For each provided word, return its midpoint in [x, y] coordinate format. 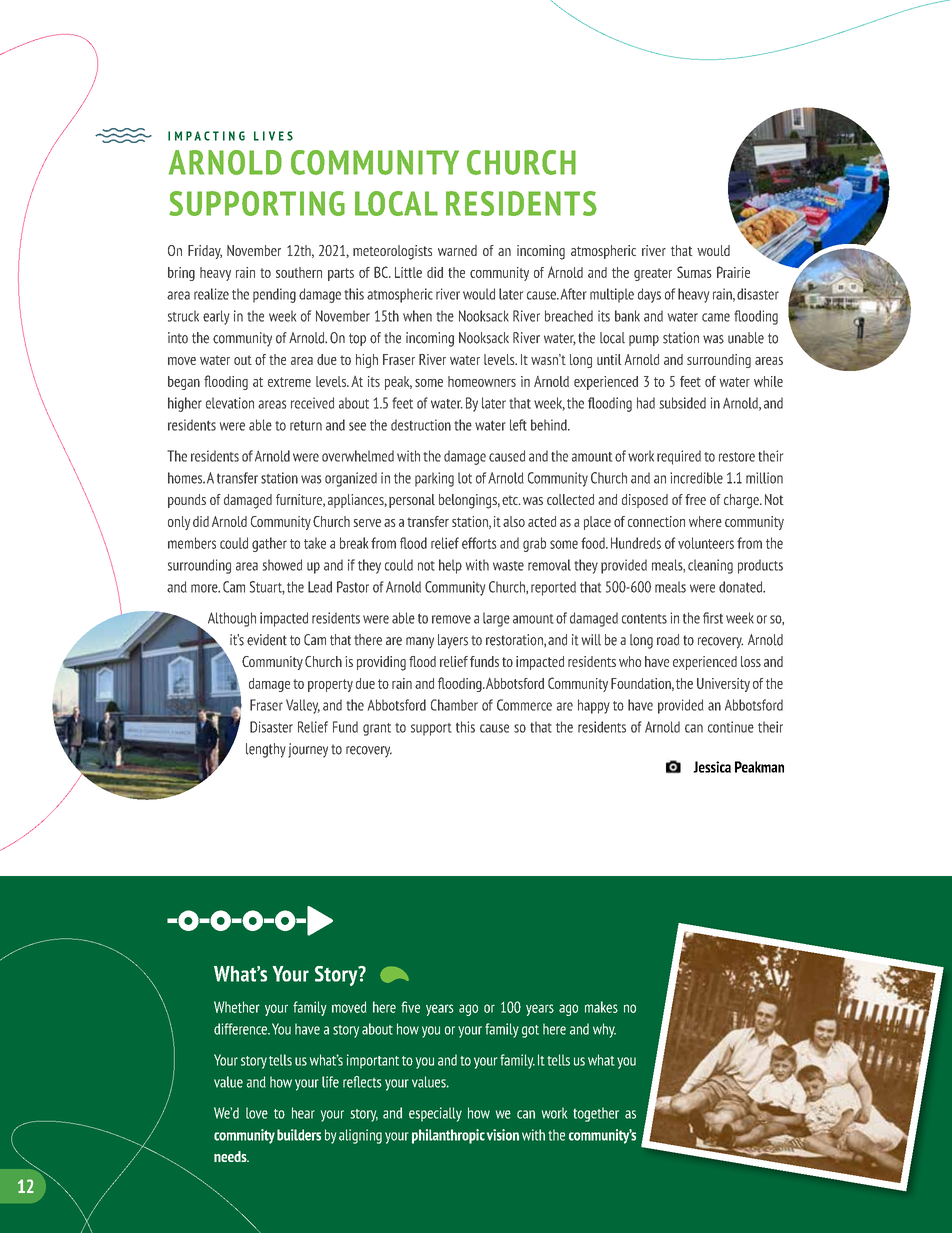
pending [274, 295]
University [723, 685]
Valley [303, 706]
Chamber [454, 705]
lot [465, 478]
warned [457, 250]
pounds [187, 501]
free [695, 499]
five [410, 1007]
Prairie [733, 272]
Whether [237, 1007]
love [257, 1113]
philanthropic [448, 1136]
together [596, 1114]
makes [601, 1007]
